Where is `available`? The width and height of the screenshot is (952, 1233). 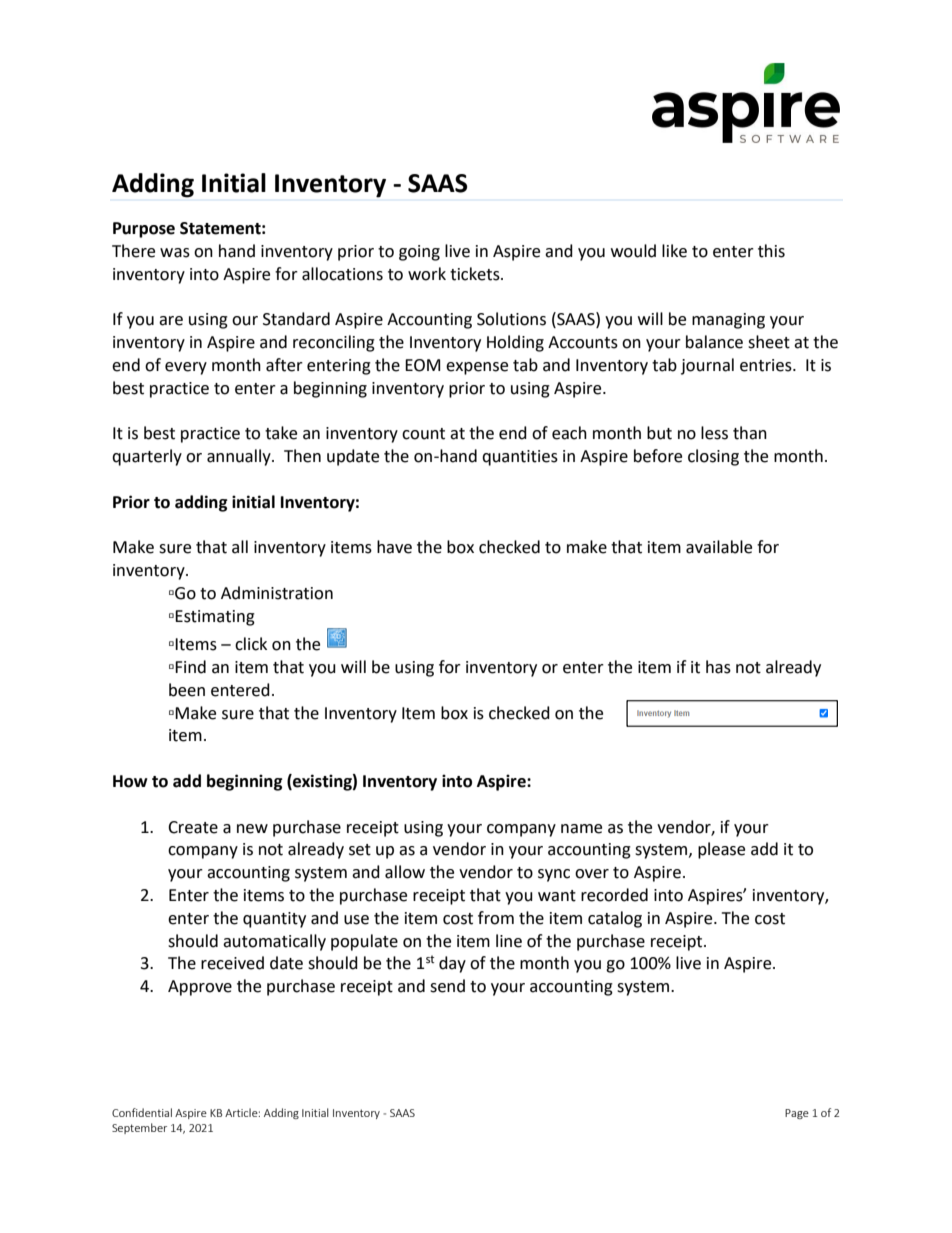
available is located at coordinates (719, 547).
